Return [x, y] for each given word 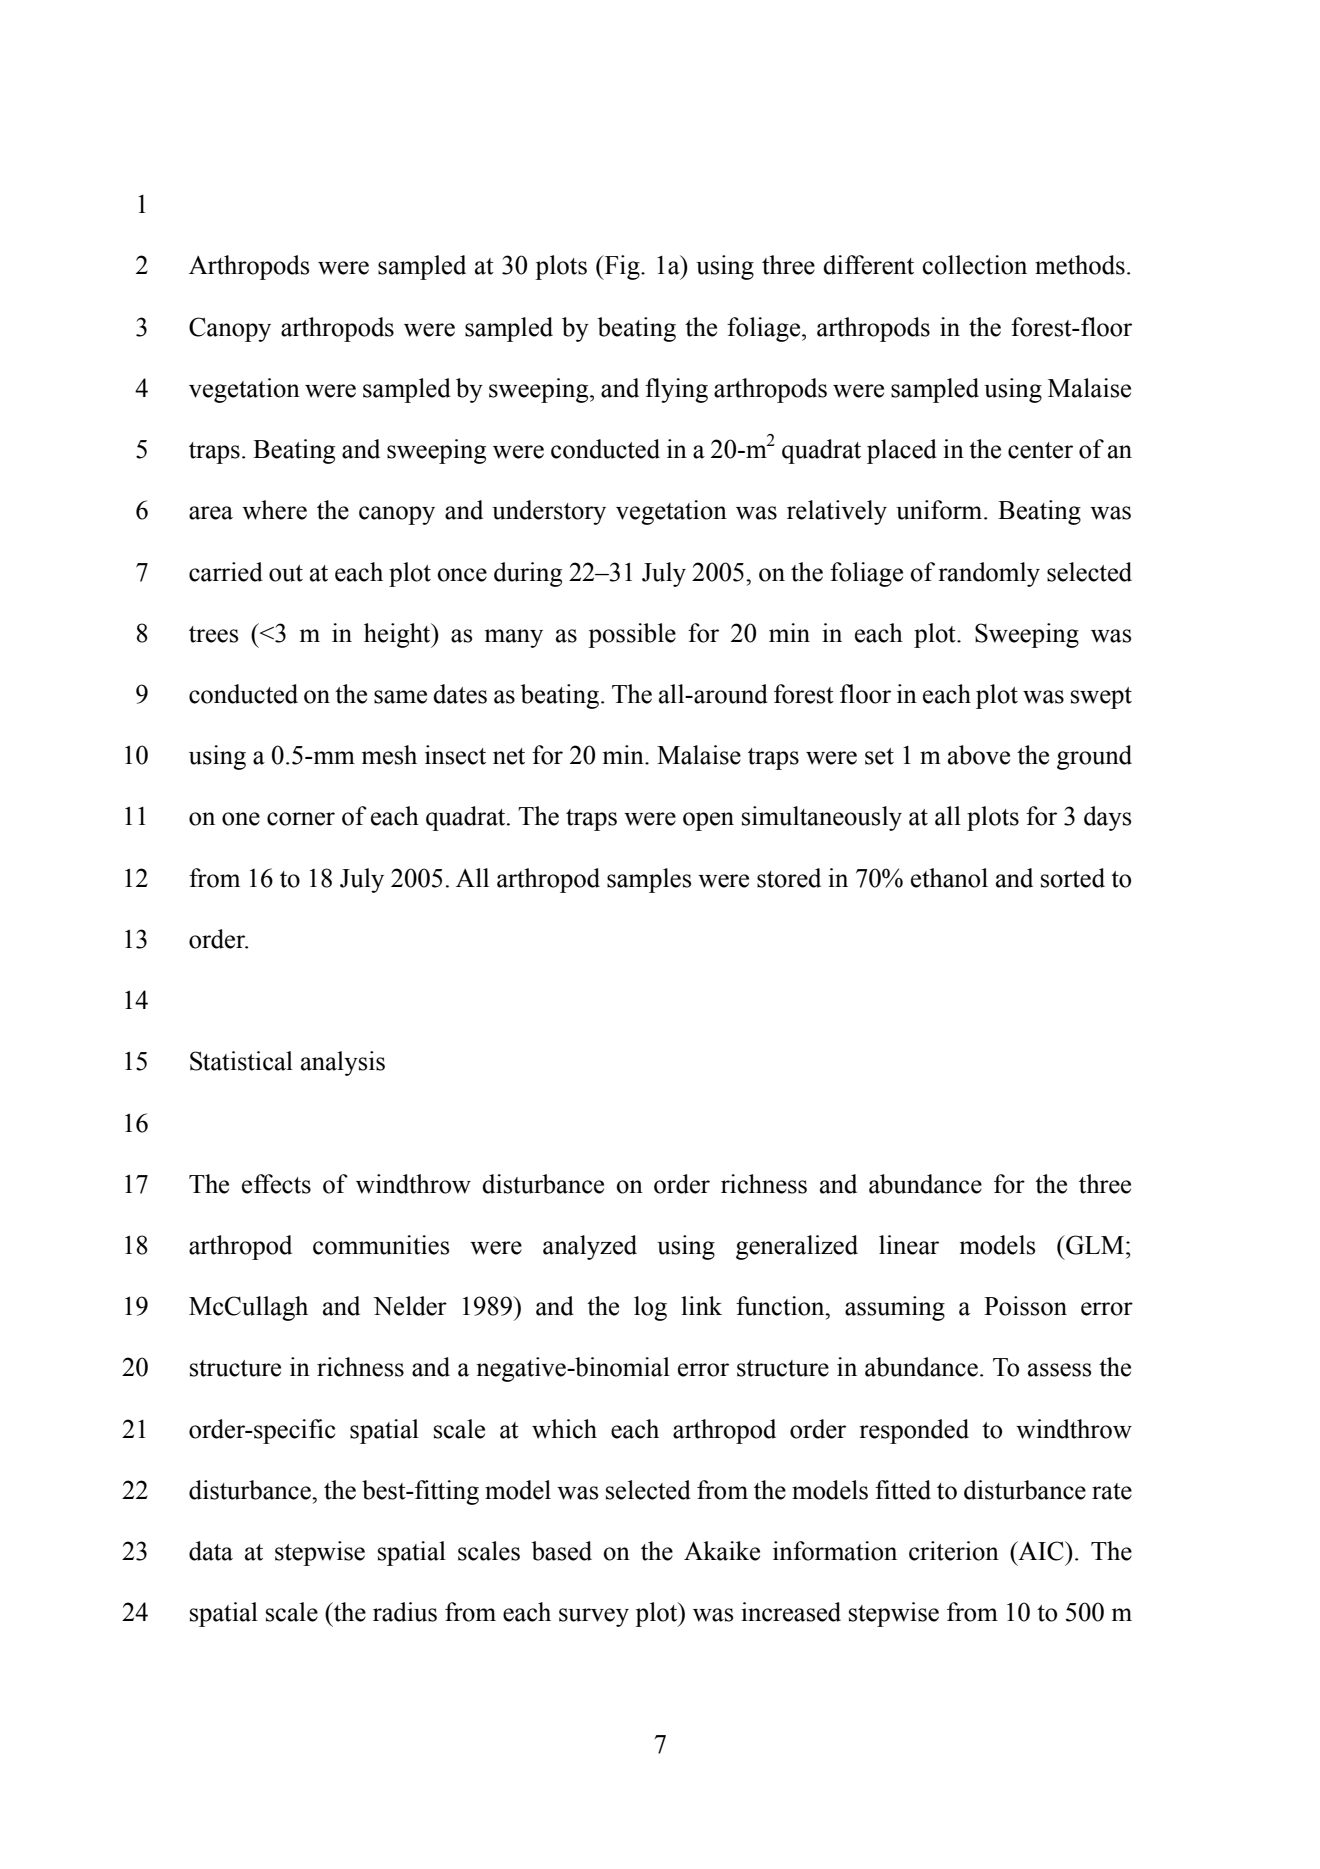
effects [276, 1184]
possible [632, 635]
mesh [389, 755]
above [979, 755]
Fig [622, 267]
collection [974, 265]
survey [594, 1617]
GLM [1095, 1245]
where [274, 510]
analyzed [590, 1247]
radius [405, 1612]
